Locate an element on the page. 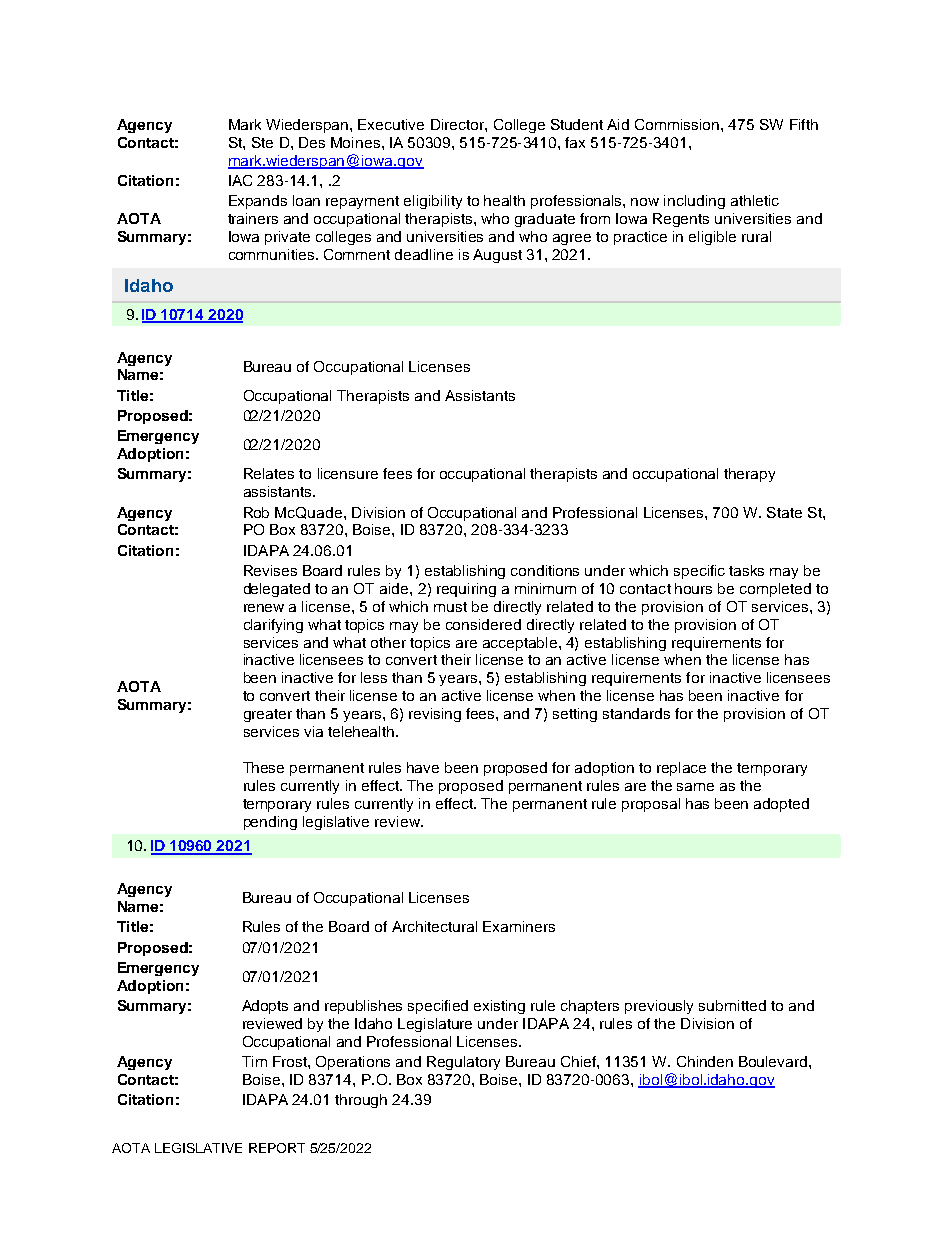 This document has height=1233, width=952. Des is located at coordinates (312, 142).
